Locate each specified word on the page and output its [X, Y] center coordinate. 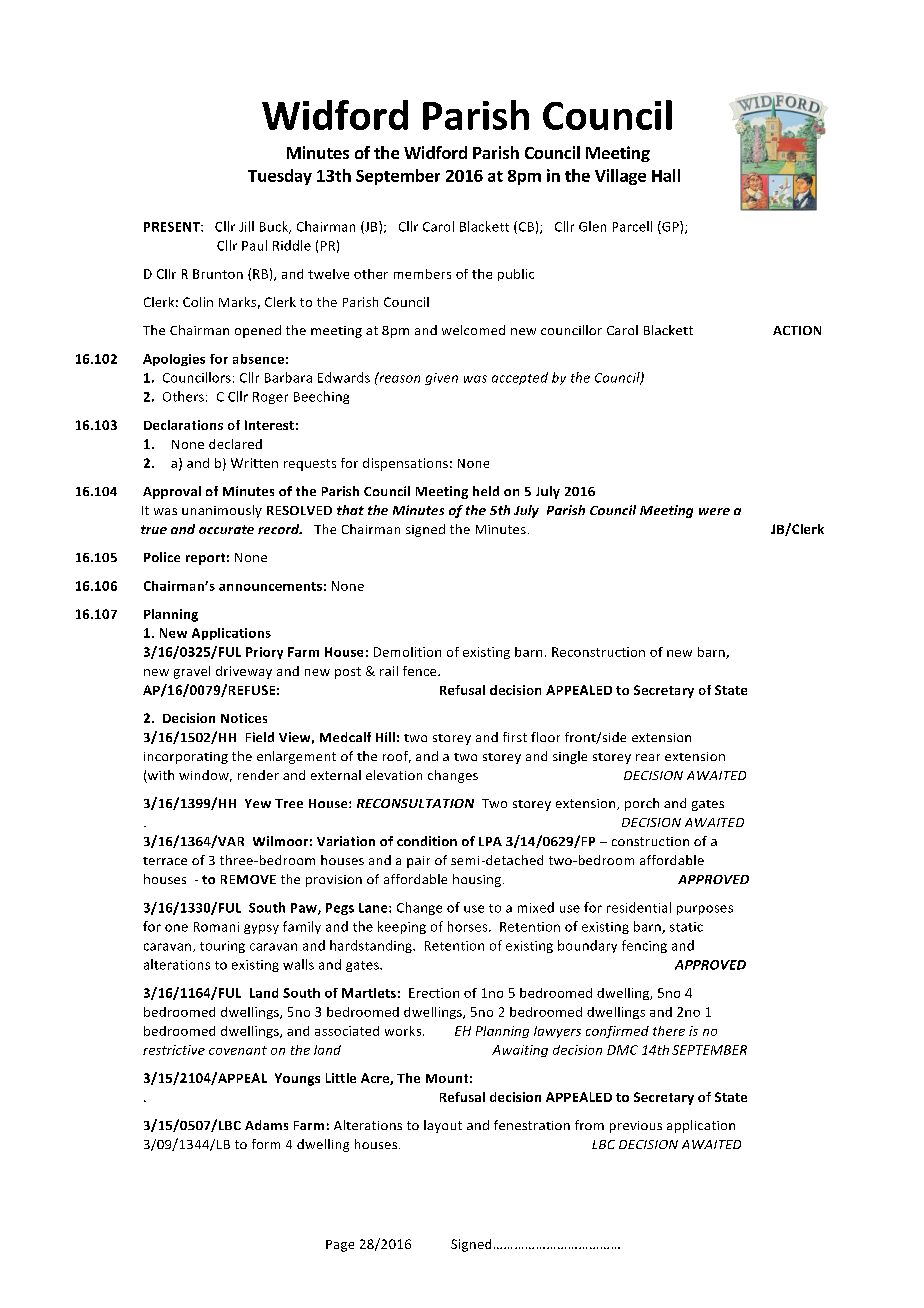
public [516, 275]
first [515, 737]
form [266, 1144]
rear [648, 757]
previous [636, 1127]
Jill [246, 226]
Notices [244, 718]
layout [443, 1126]
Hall [666, 175]
